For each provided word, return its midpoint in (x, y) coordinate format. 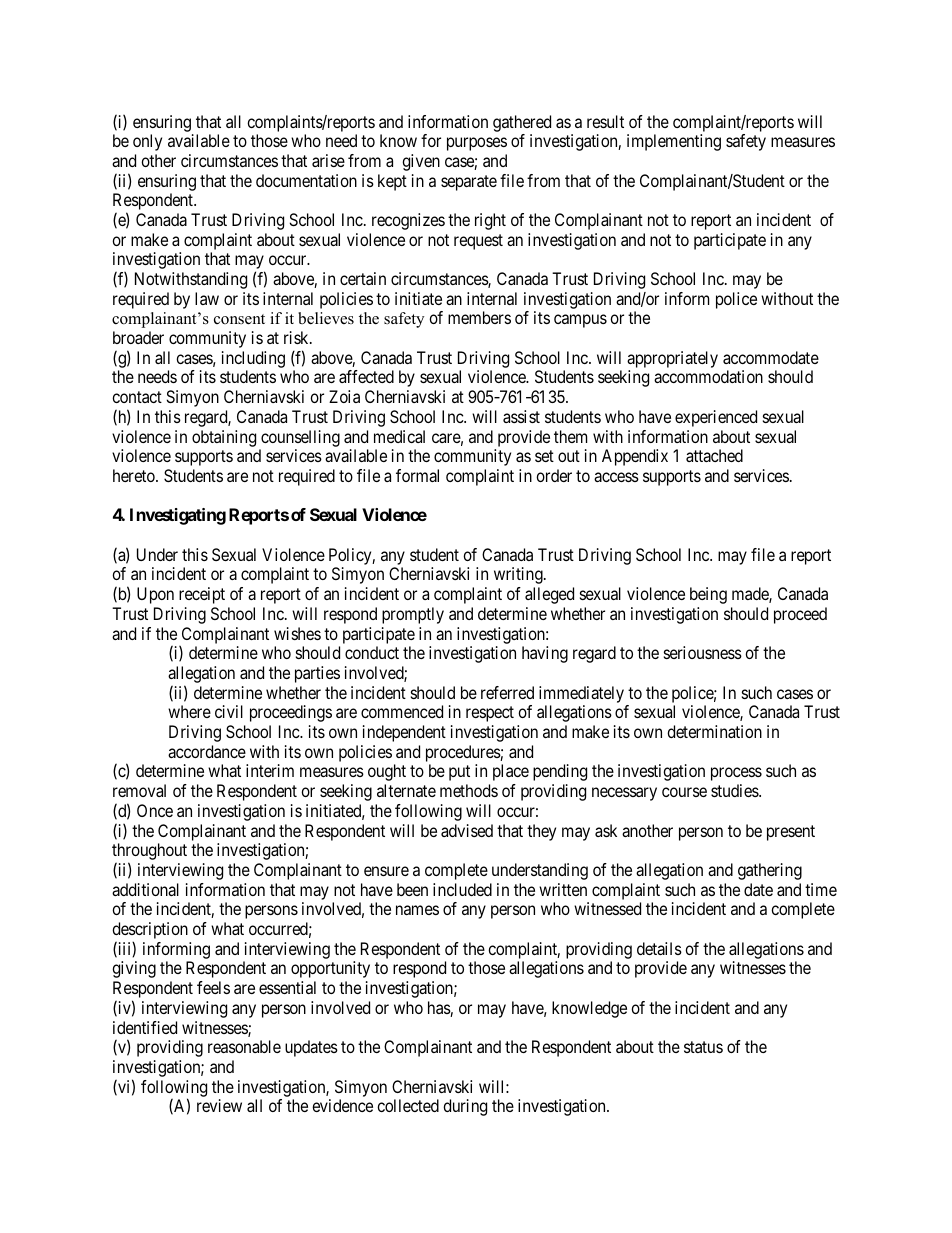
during (465, 1107)
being (708, 595)
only (147, 142)
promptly (413, 615)
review (219, 1105)
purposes (477, 144)
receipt (202, 595)
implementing (674, 142)
